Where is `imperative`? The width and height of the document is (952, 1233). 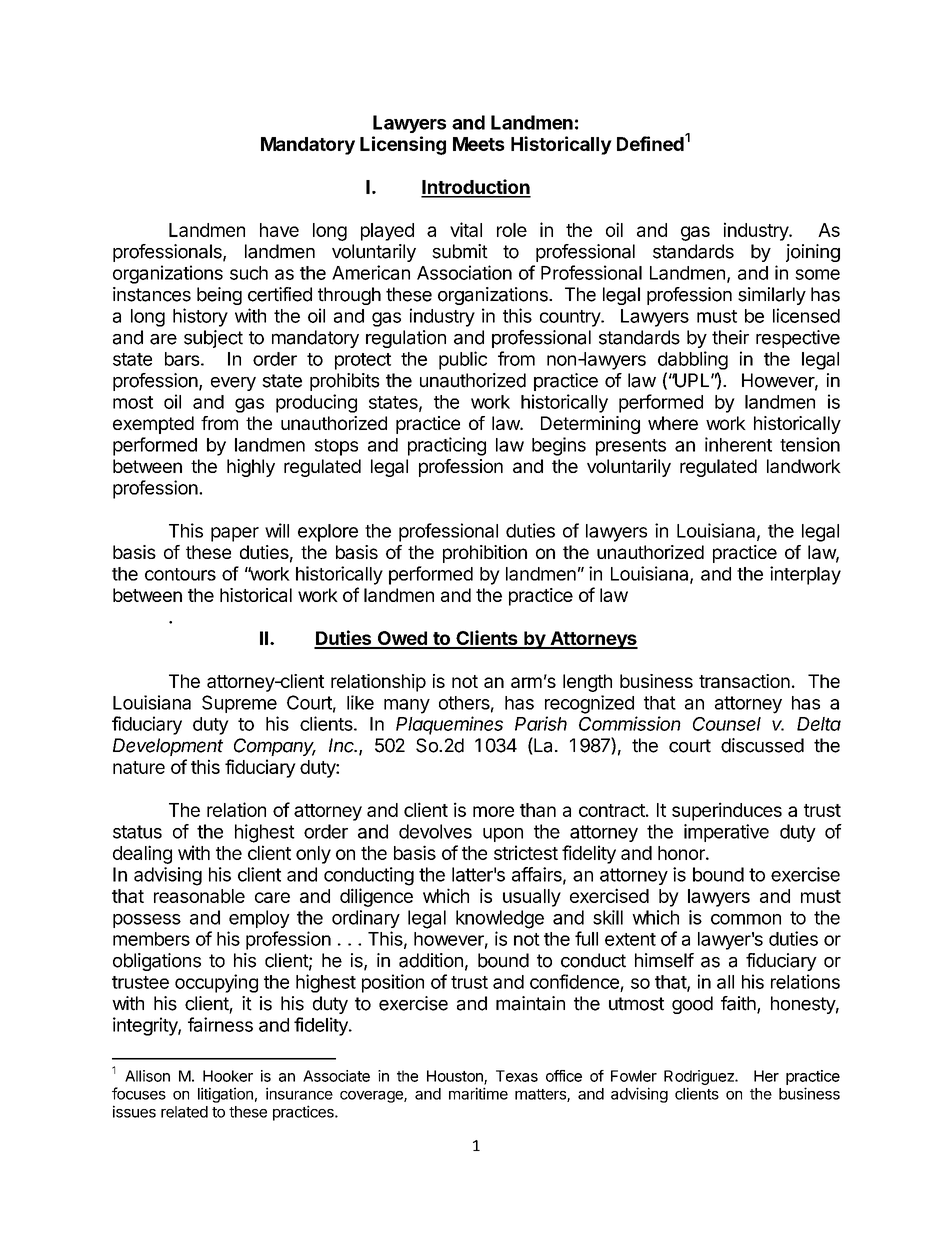 imperative is located at coordinates (726, 833).
